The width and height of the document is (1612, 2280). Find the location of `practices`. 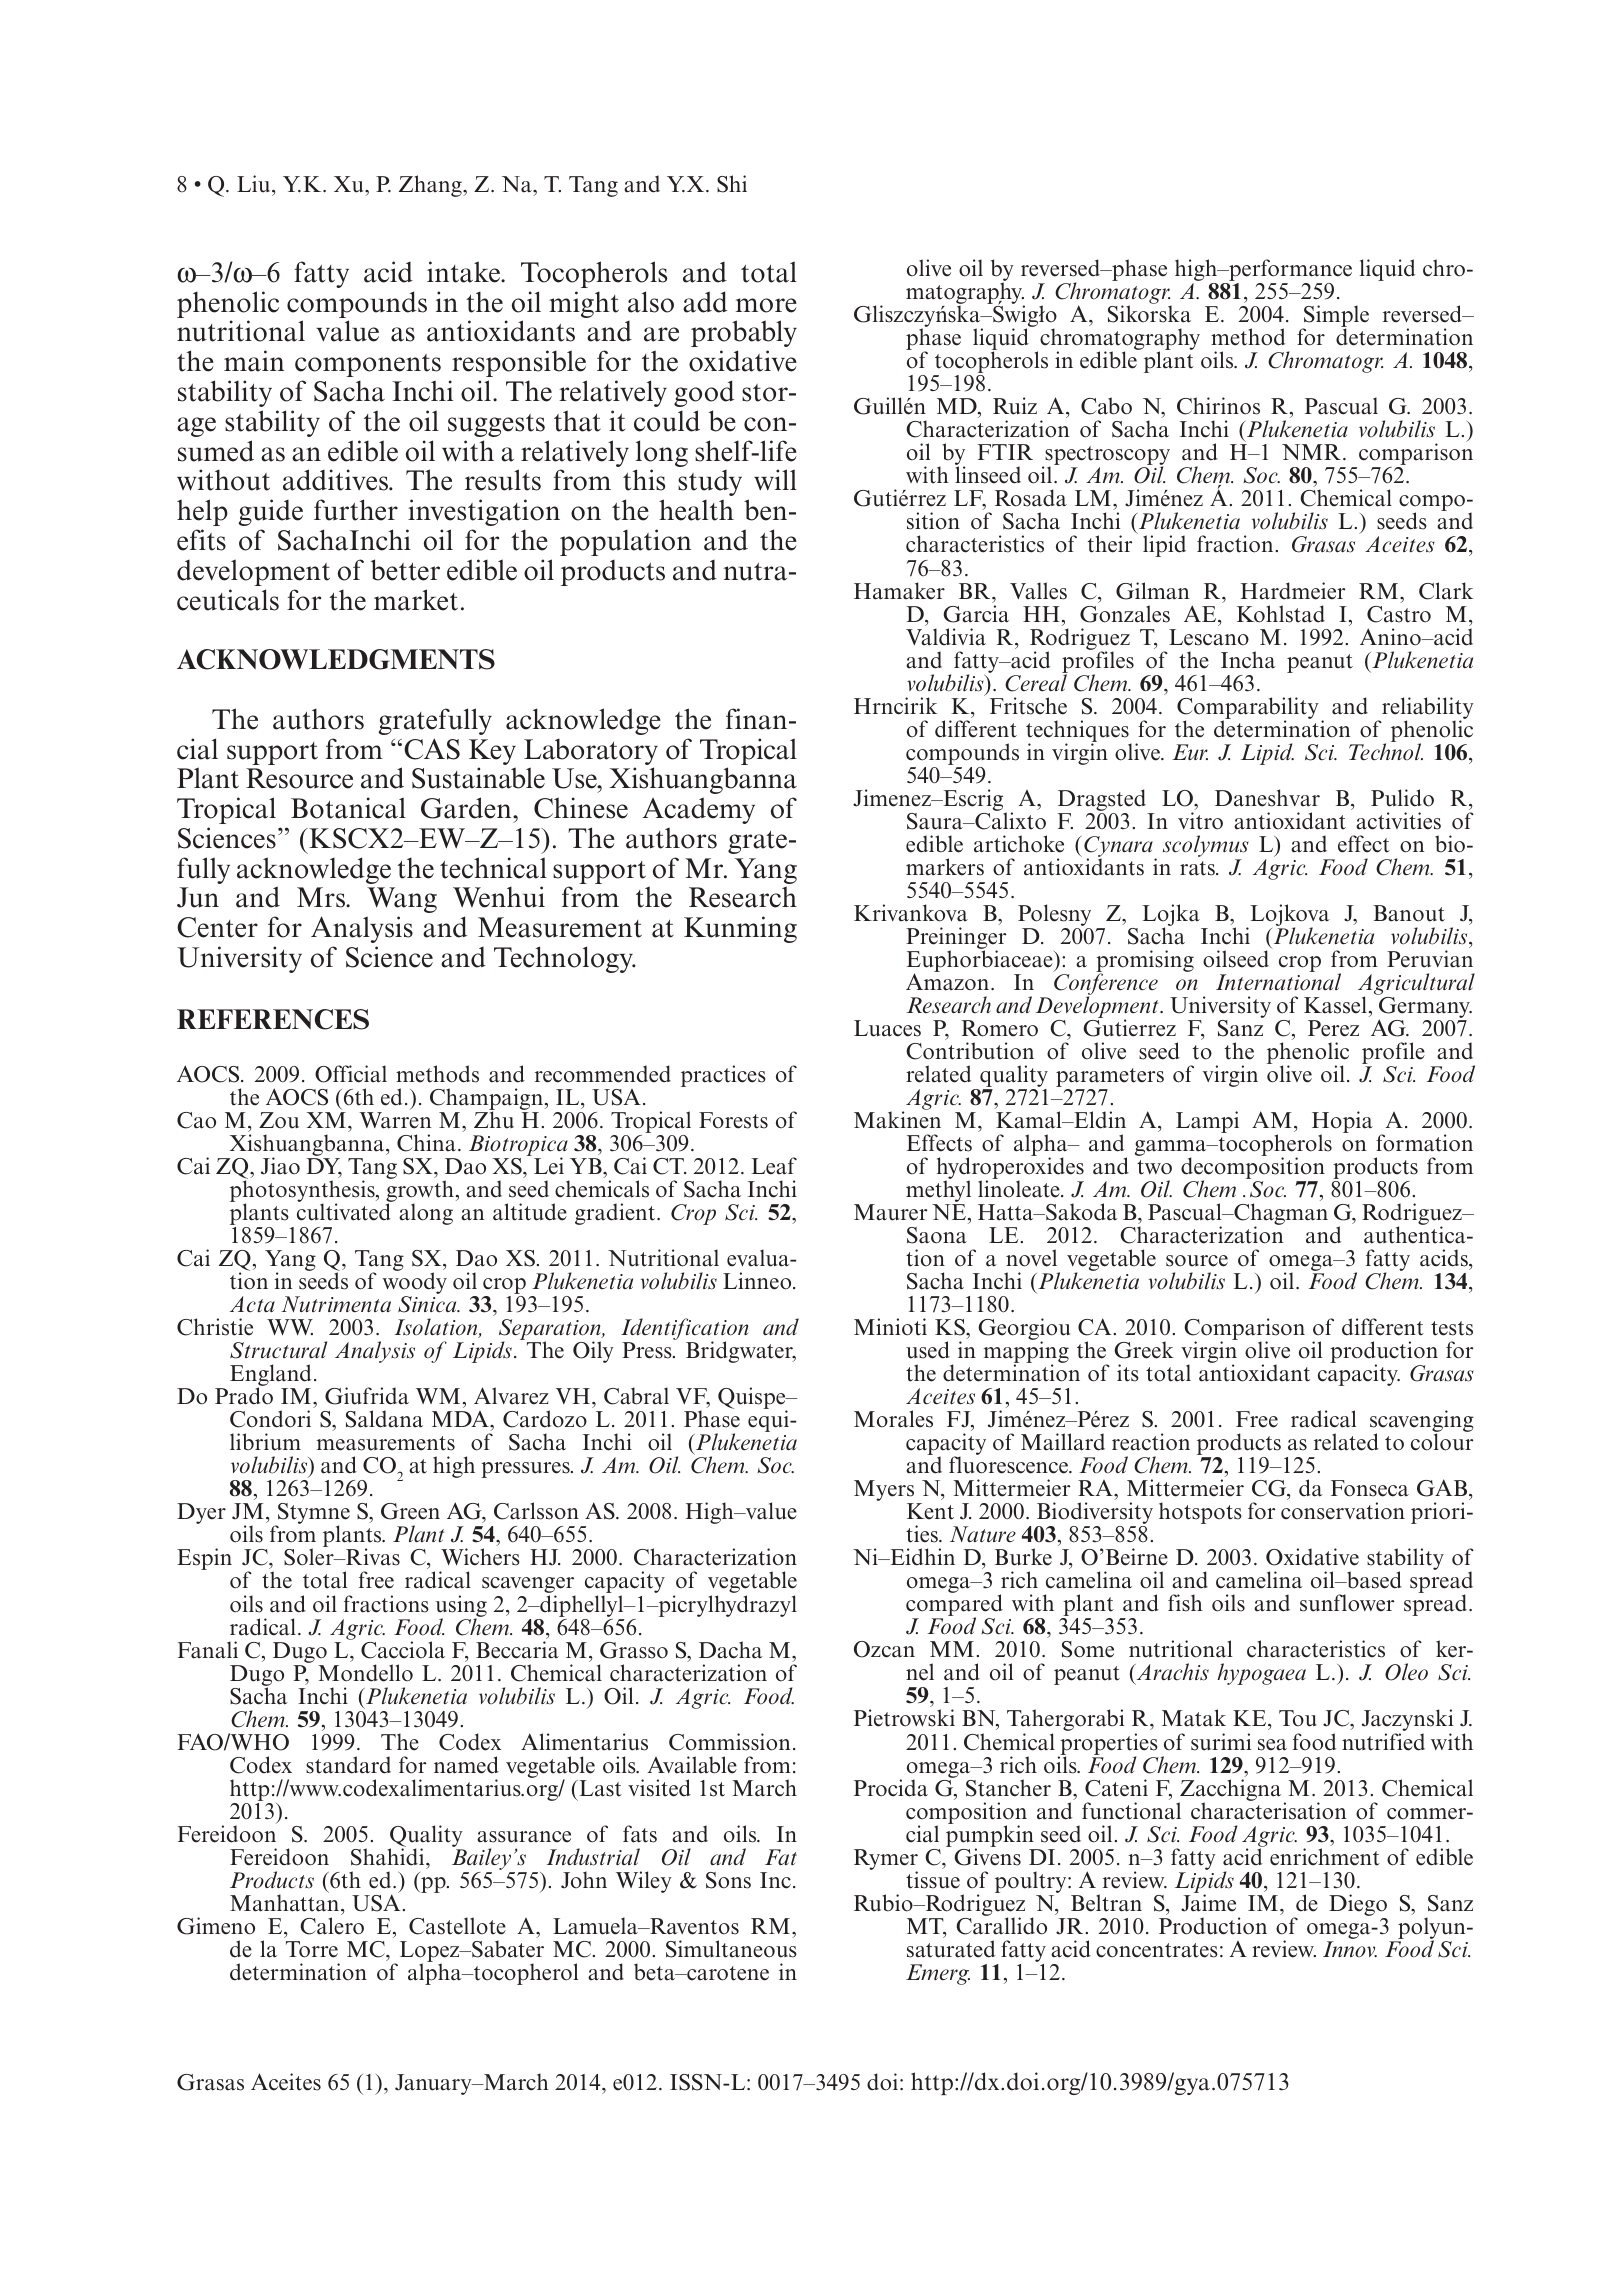

practices is located at coordinates (723, 1076).
